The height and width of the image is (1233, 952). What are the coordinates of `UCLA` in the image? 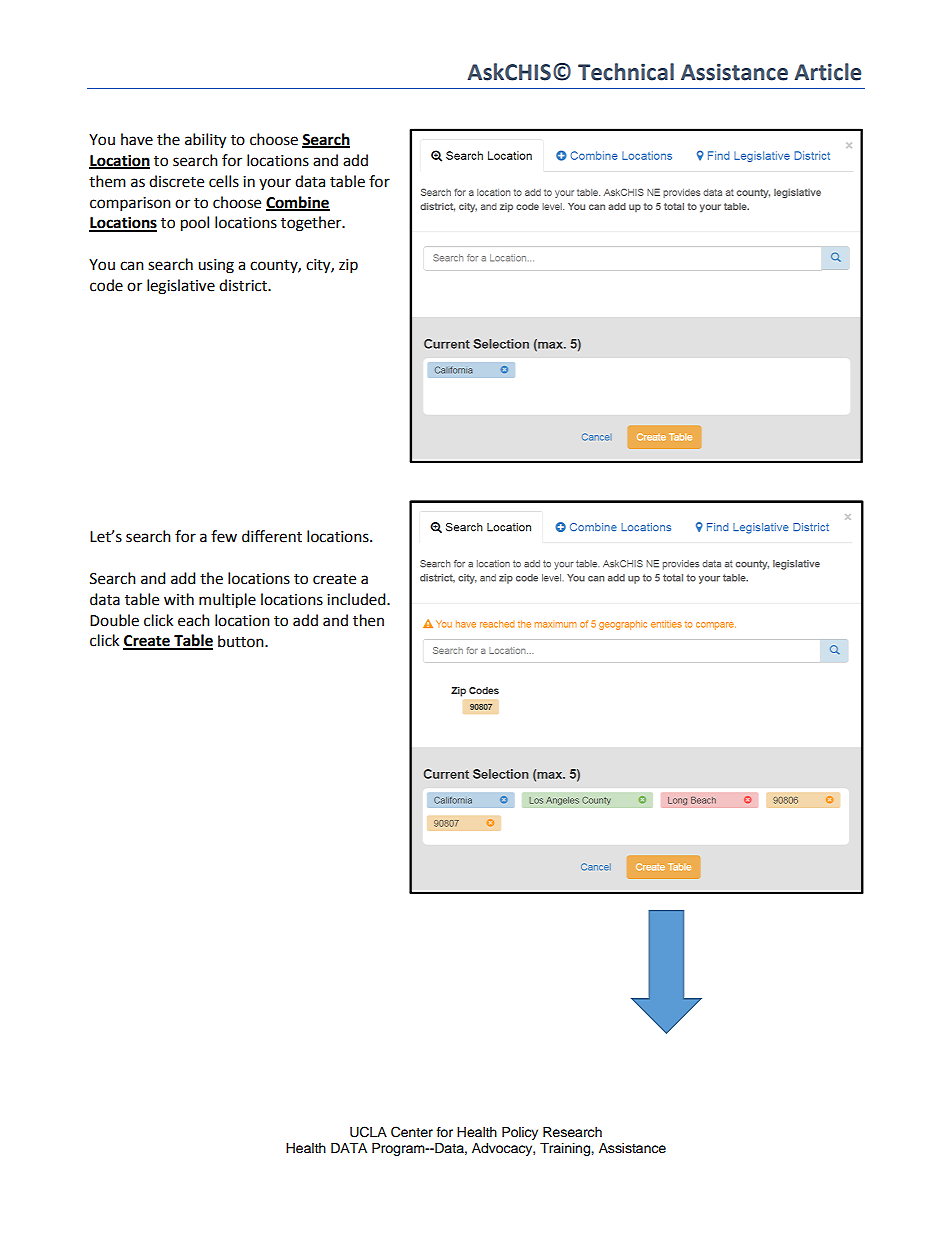 It's located at (368, 1132).
